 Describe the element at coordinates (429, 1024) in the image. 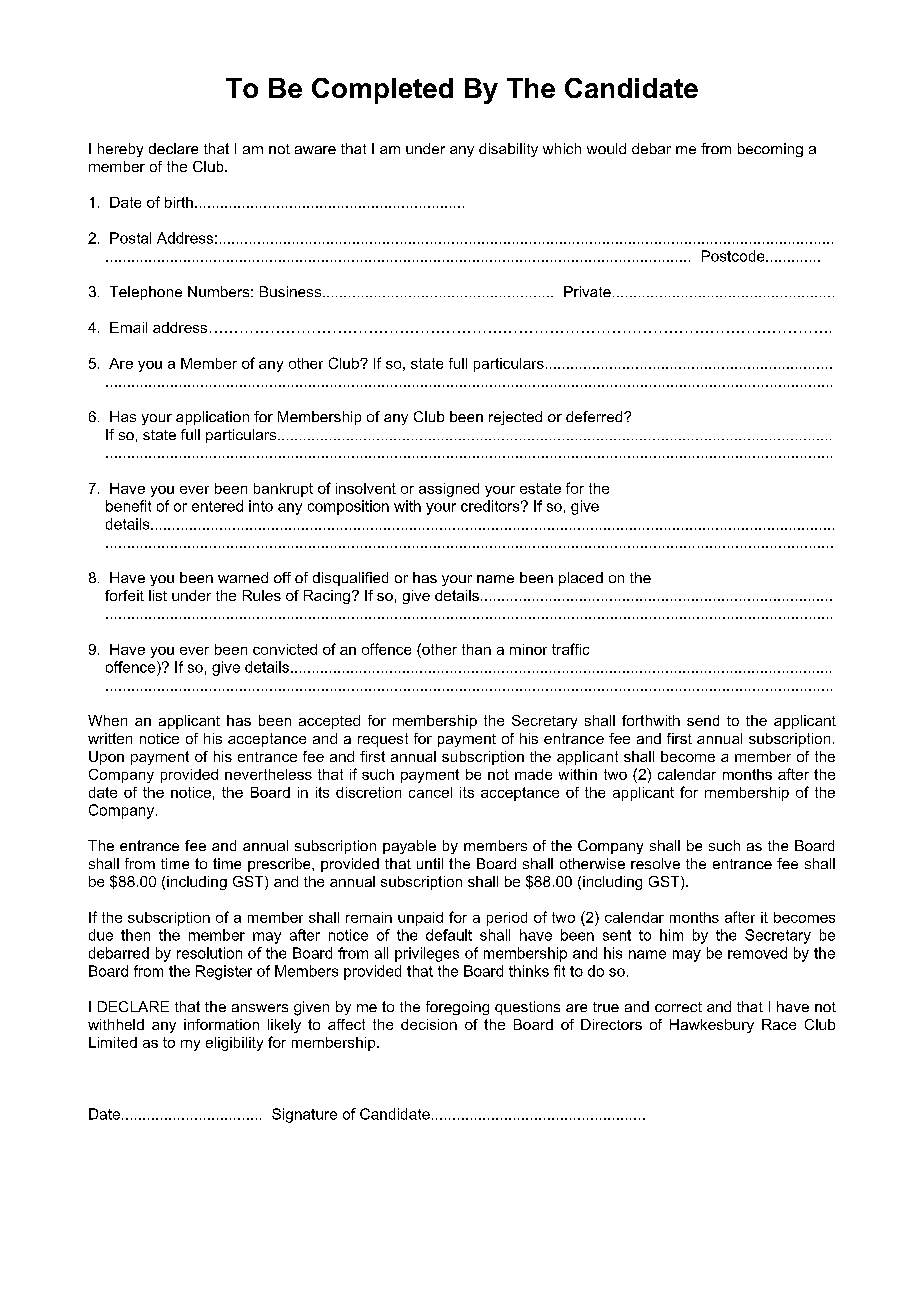

I see `decision` at that location.
